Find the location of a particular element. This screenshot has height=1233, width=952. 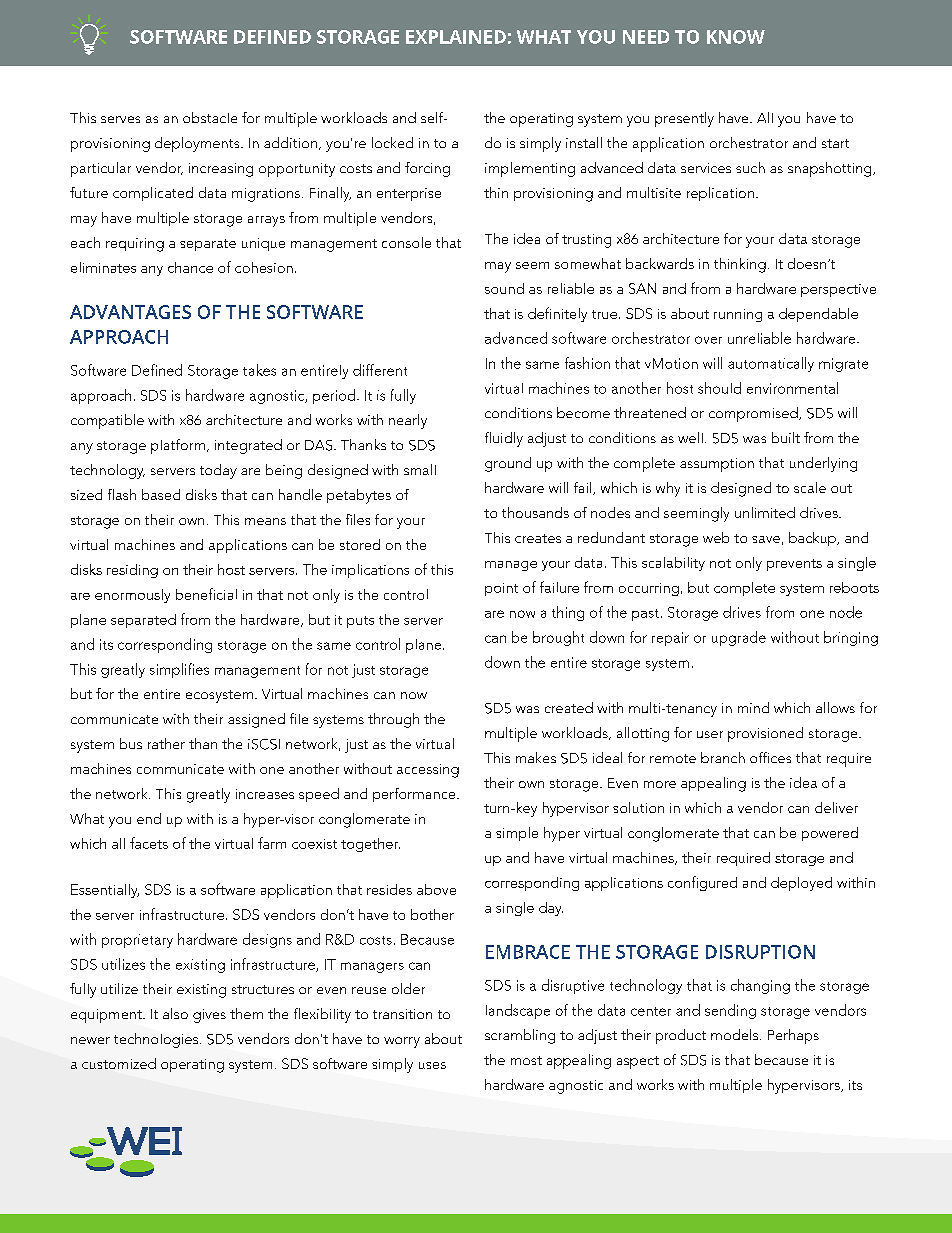

running is located at coordinates (738, 315).
